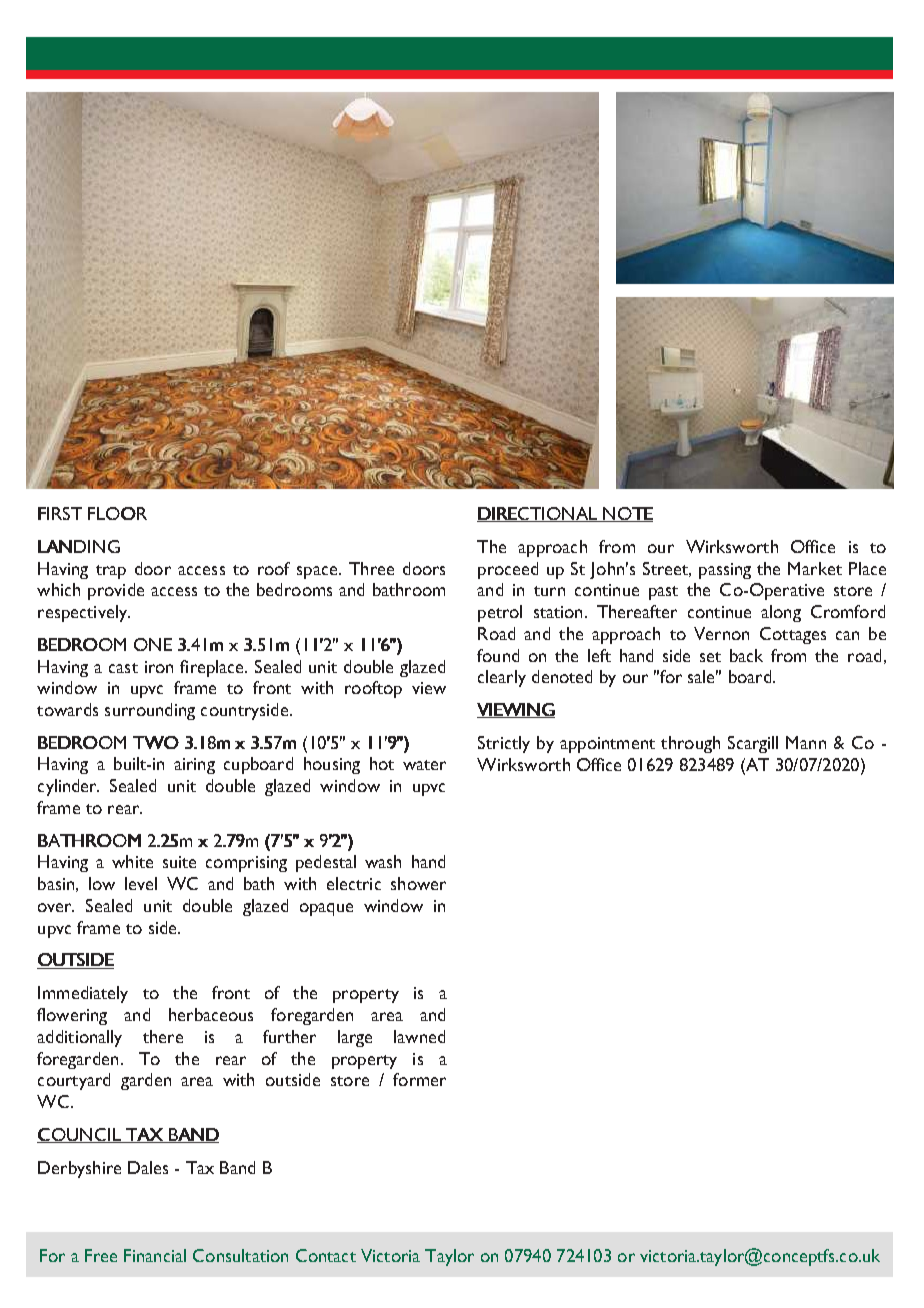 Image resolution: width=924 pixels, height=1308 pixels. What do you see at coordinates (117, 513) in the document?
I see `FLOOR` at bounding box center [117, 513].
